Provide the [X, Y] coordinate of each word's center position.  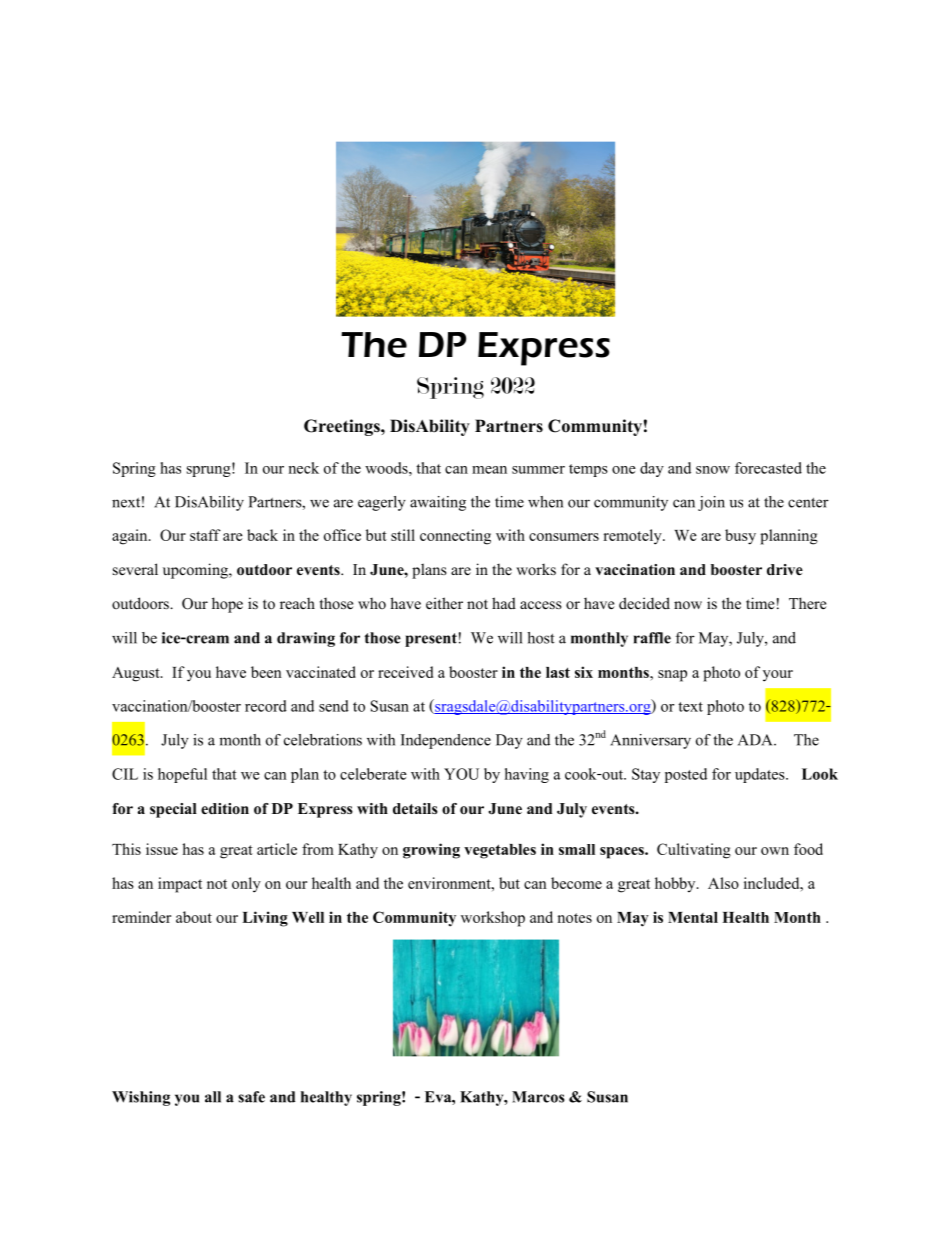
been [266, 672]
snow [713, 470]
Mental [693, 917]
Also [723, 883]
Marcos [538, 1097]
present [431, 640]
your [778, 676]
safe [251, 1097]
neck [303, 468]
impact [180, 885]
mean [489, 470]
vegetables [500, 851]
